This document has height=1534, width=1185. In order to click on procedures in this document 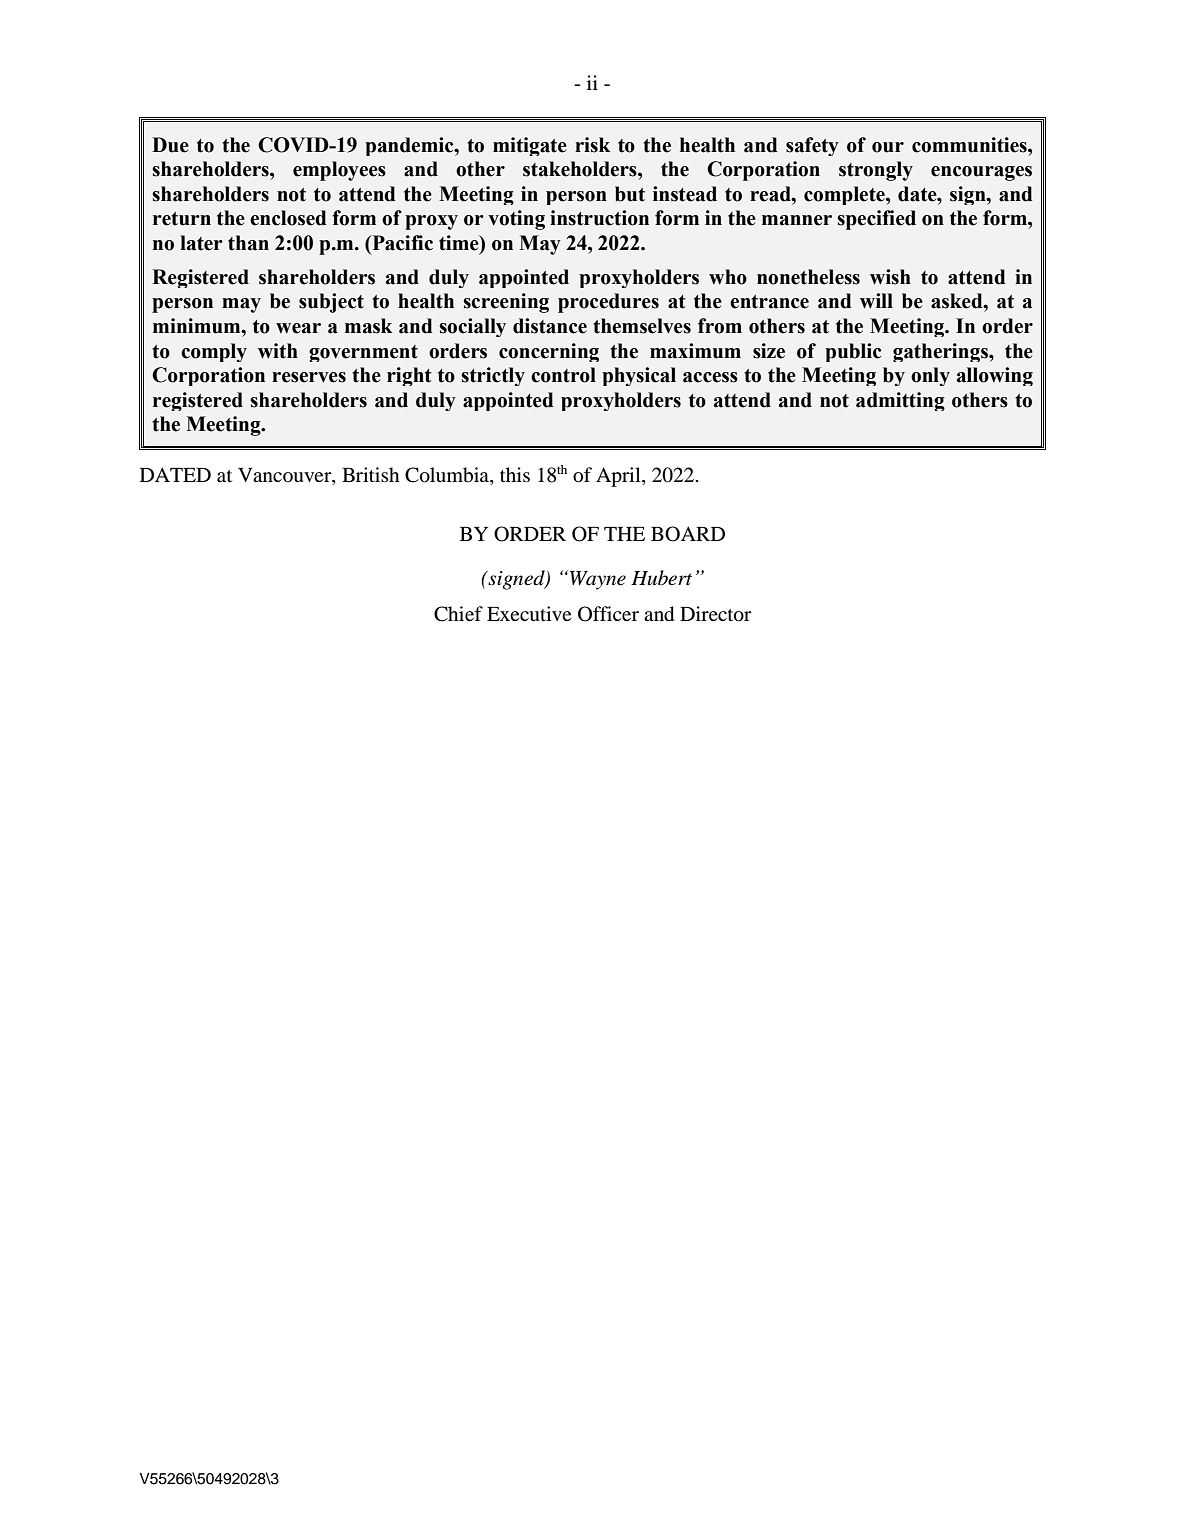, I will do `click(608, 303)`.
